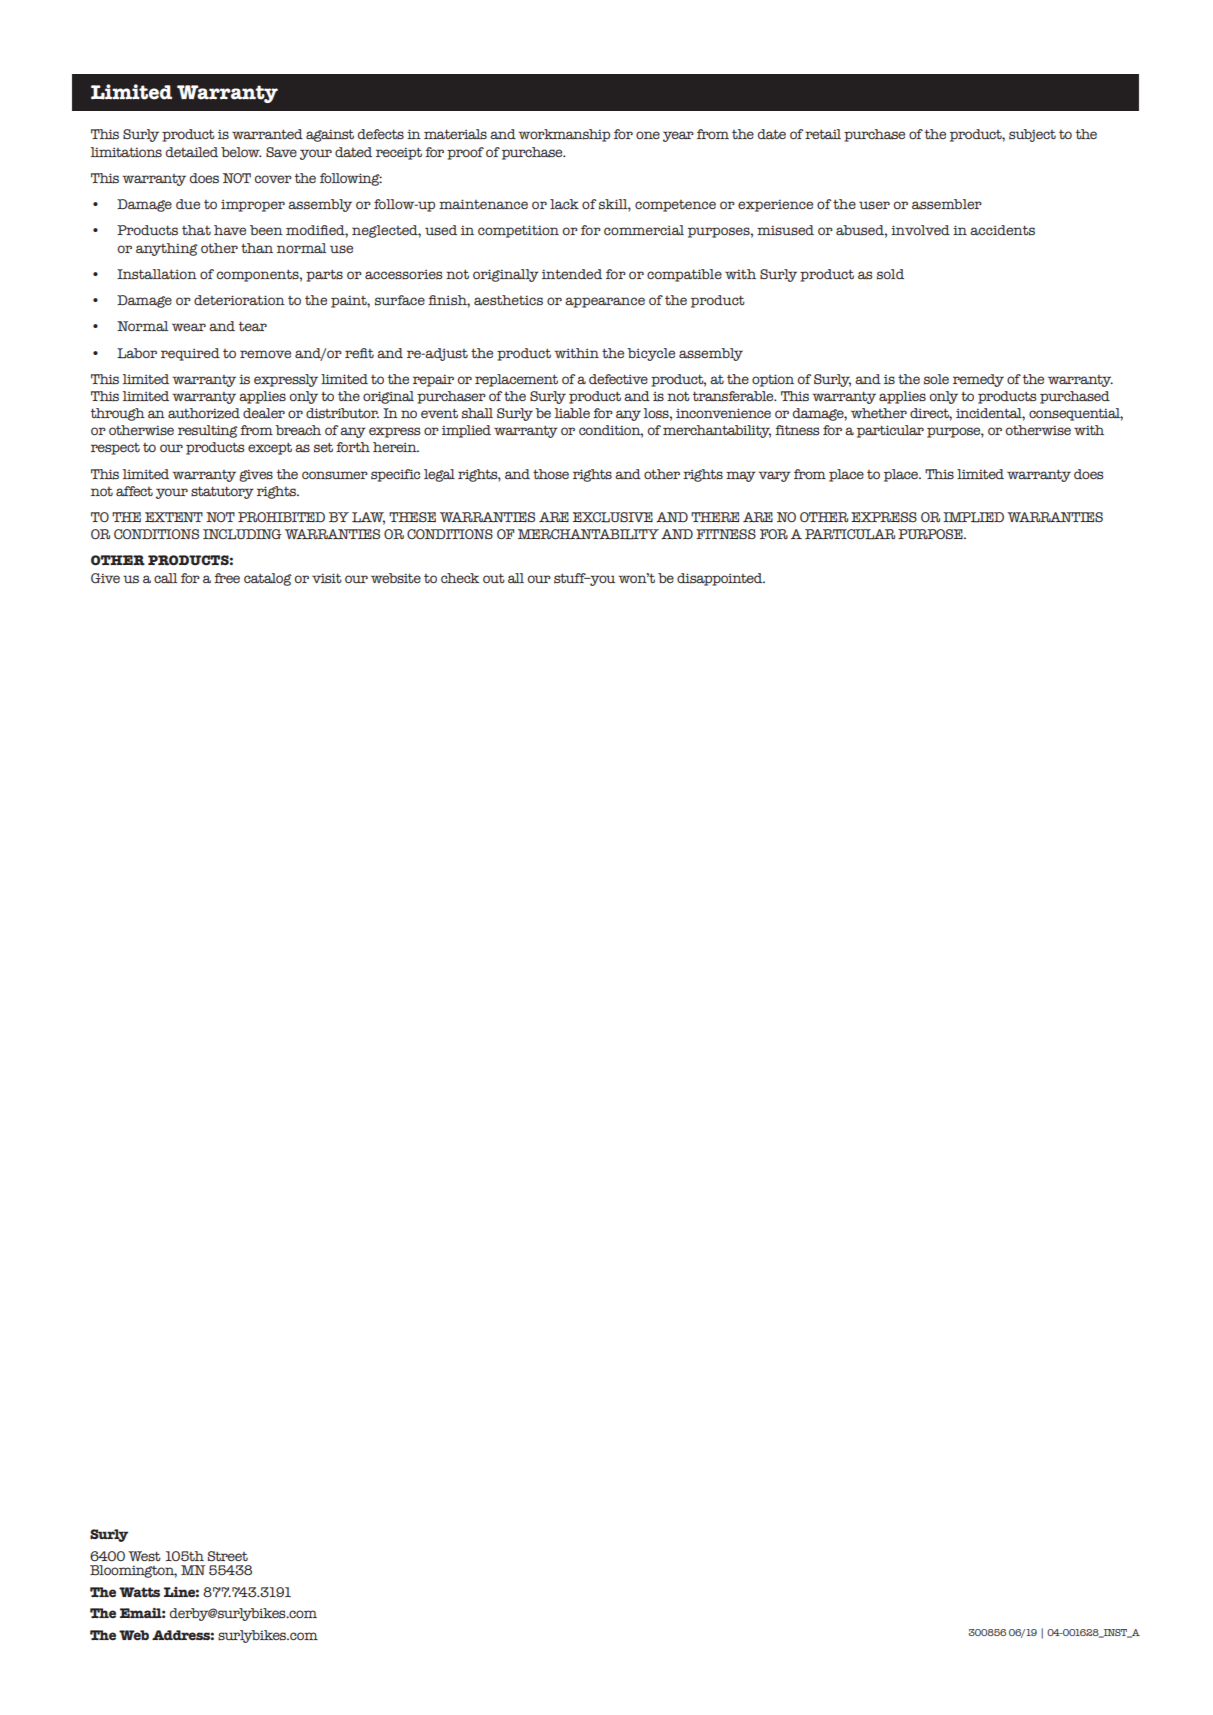  Describe the element at coordinates (564, 204) in the image. I see `lack` at that location.
